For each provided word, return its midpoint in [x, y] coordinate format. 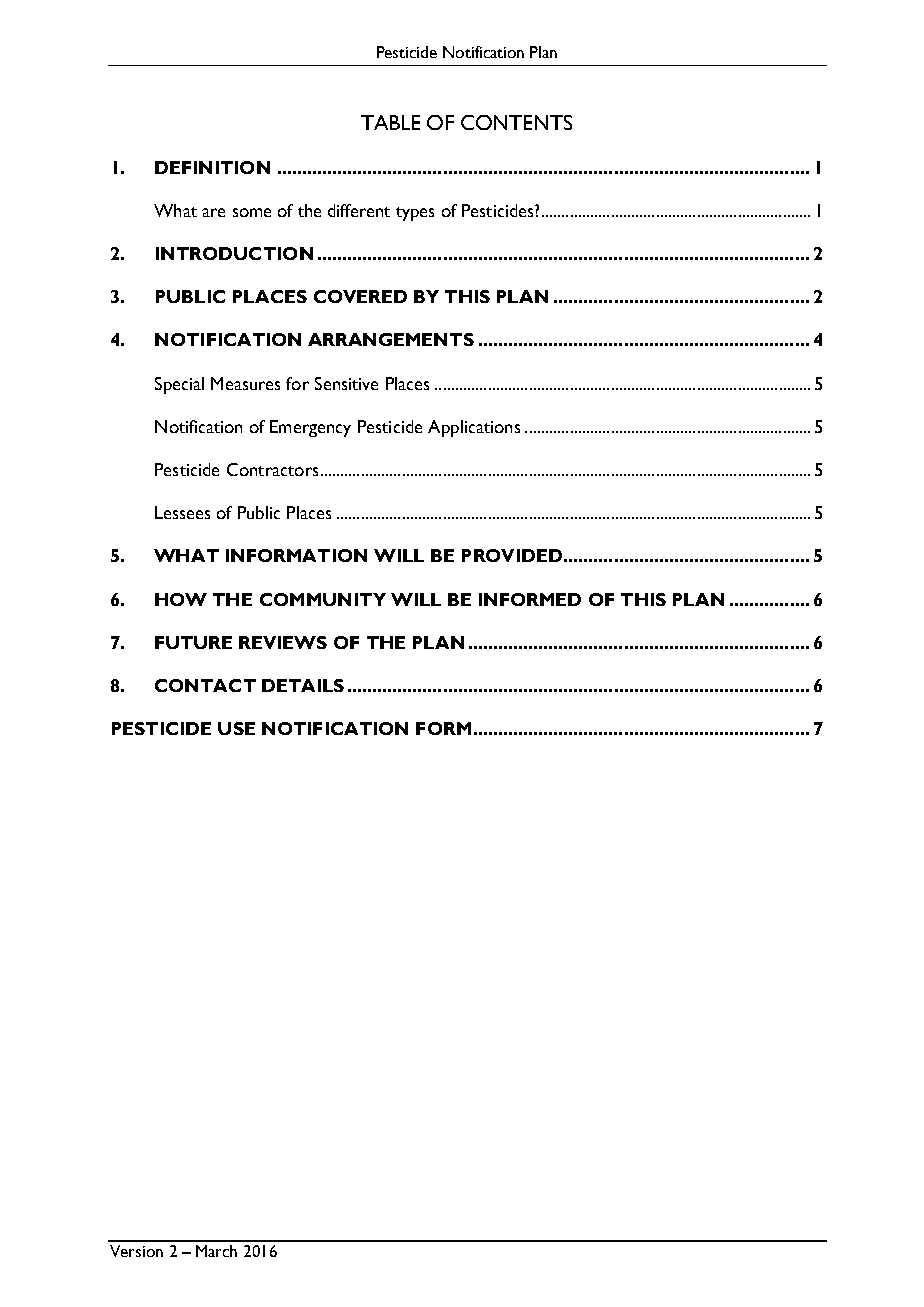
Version [136, 1251]
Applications [474, 428]
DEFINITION [212, 167]
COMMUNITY [323, 599]
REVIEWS [283, 642]
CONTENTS [516, 122]
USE [236, 728]
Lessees [182, 512]
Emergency [310, 428]
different [359, 210]
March [216, 1251]
